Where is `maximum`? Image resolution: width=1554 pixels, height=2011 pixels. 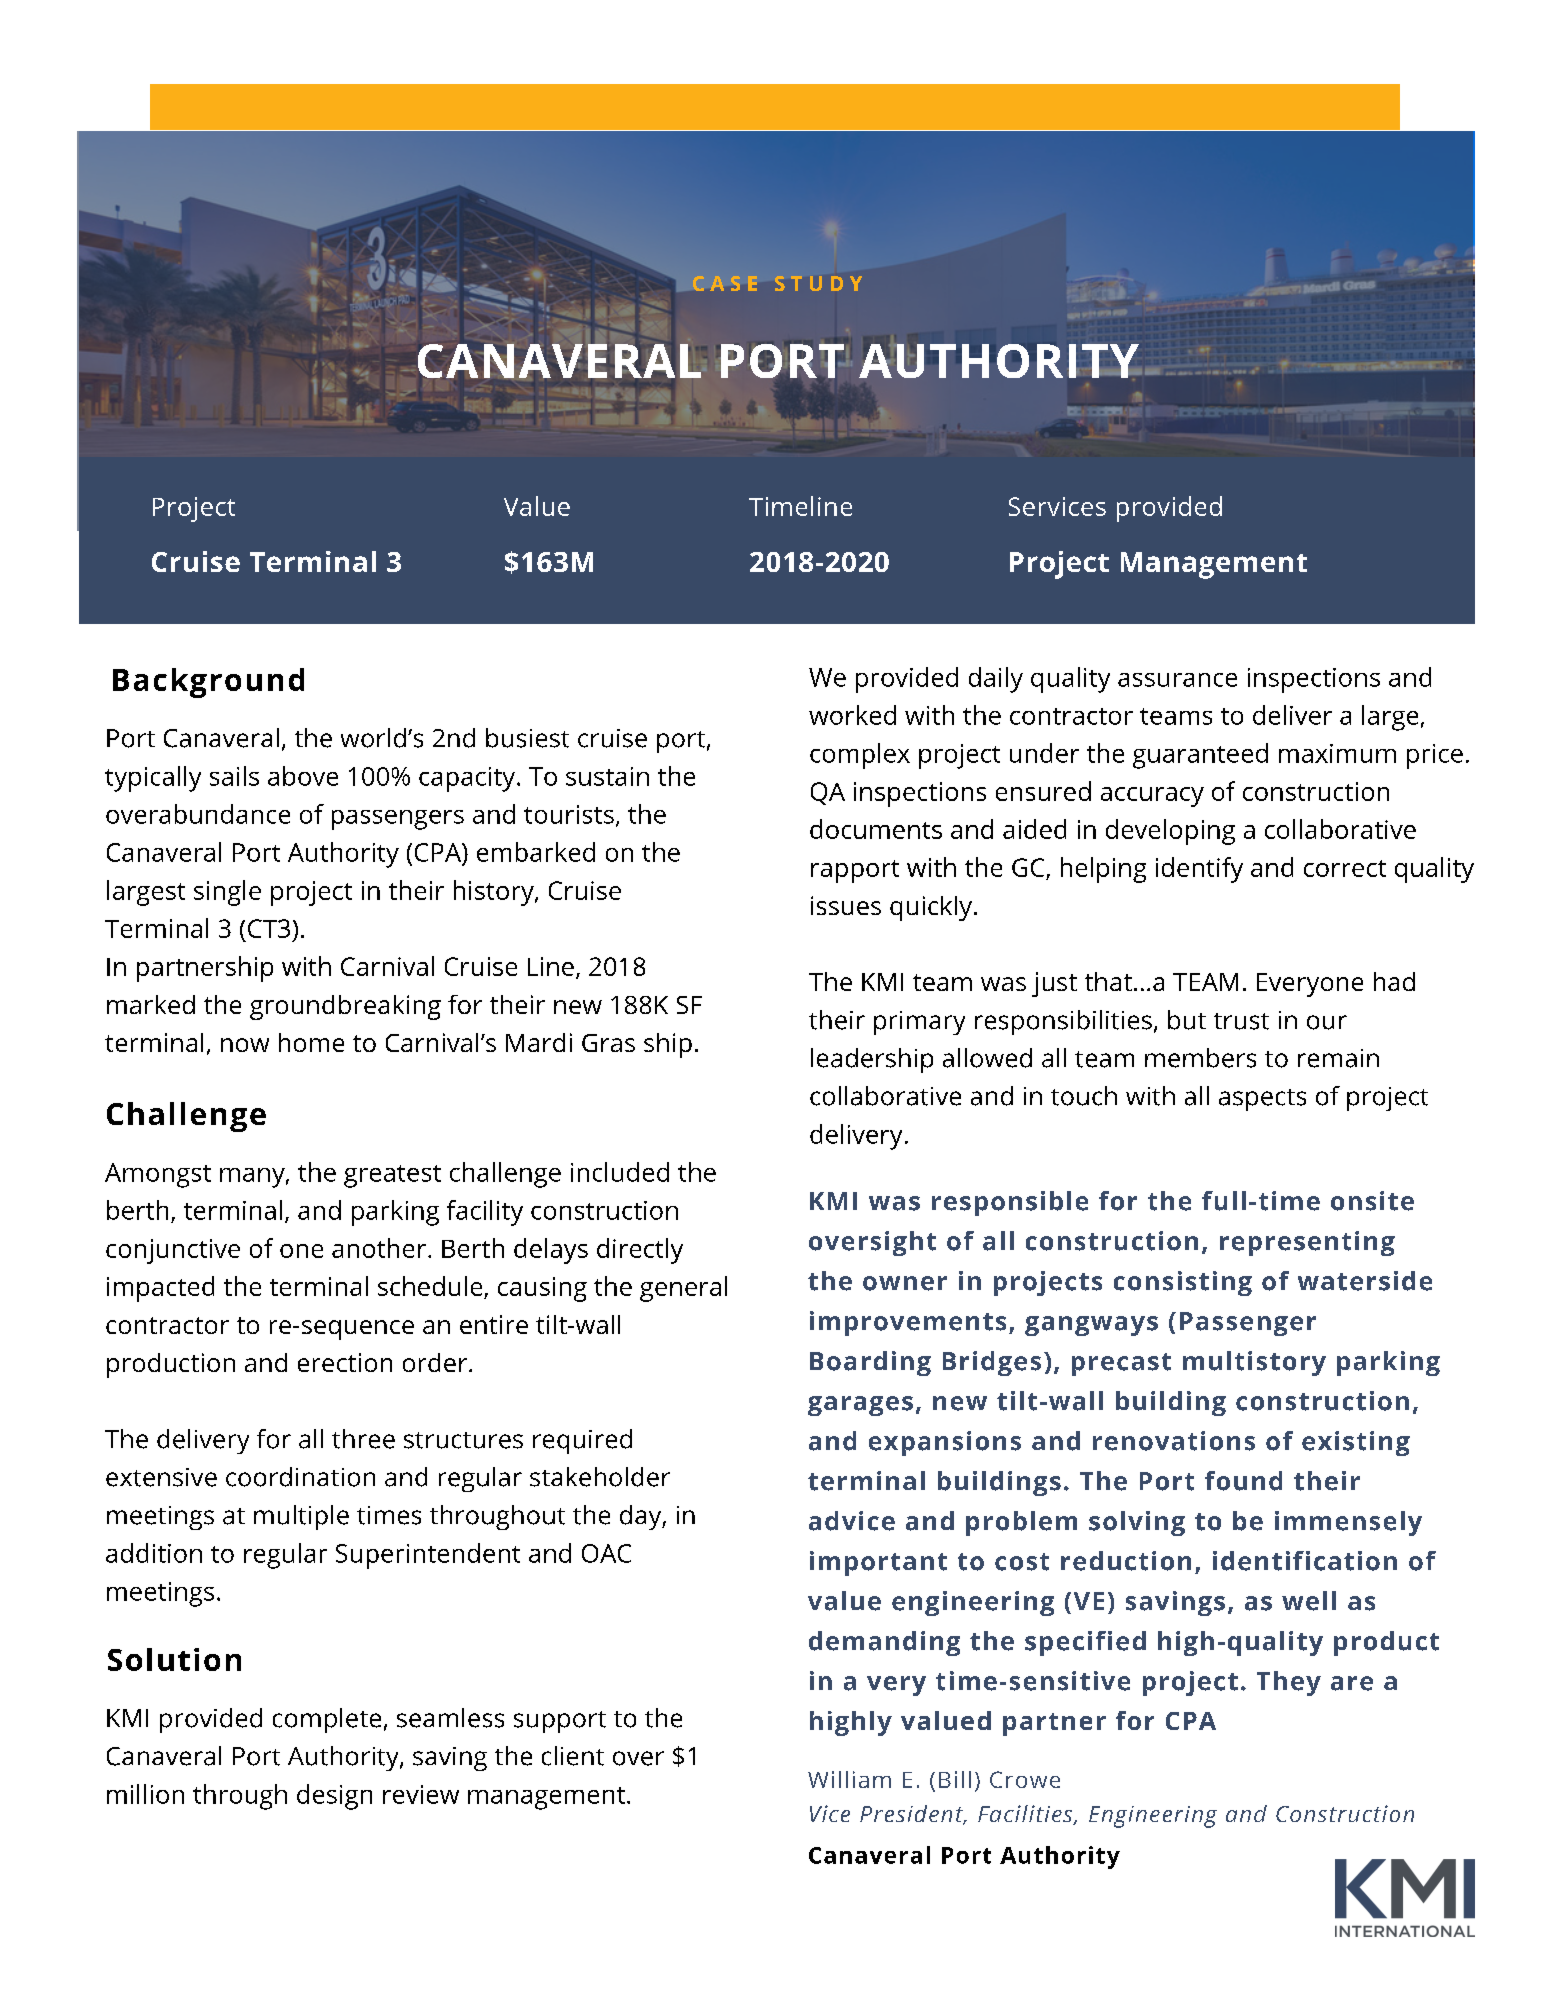
maximum is located at coordinates (1337, 753).
